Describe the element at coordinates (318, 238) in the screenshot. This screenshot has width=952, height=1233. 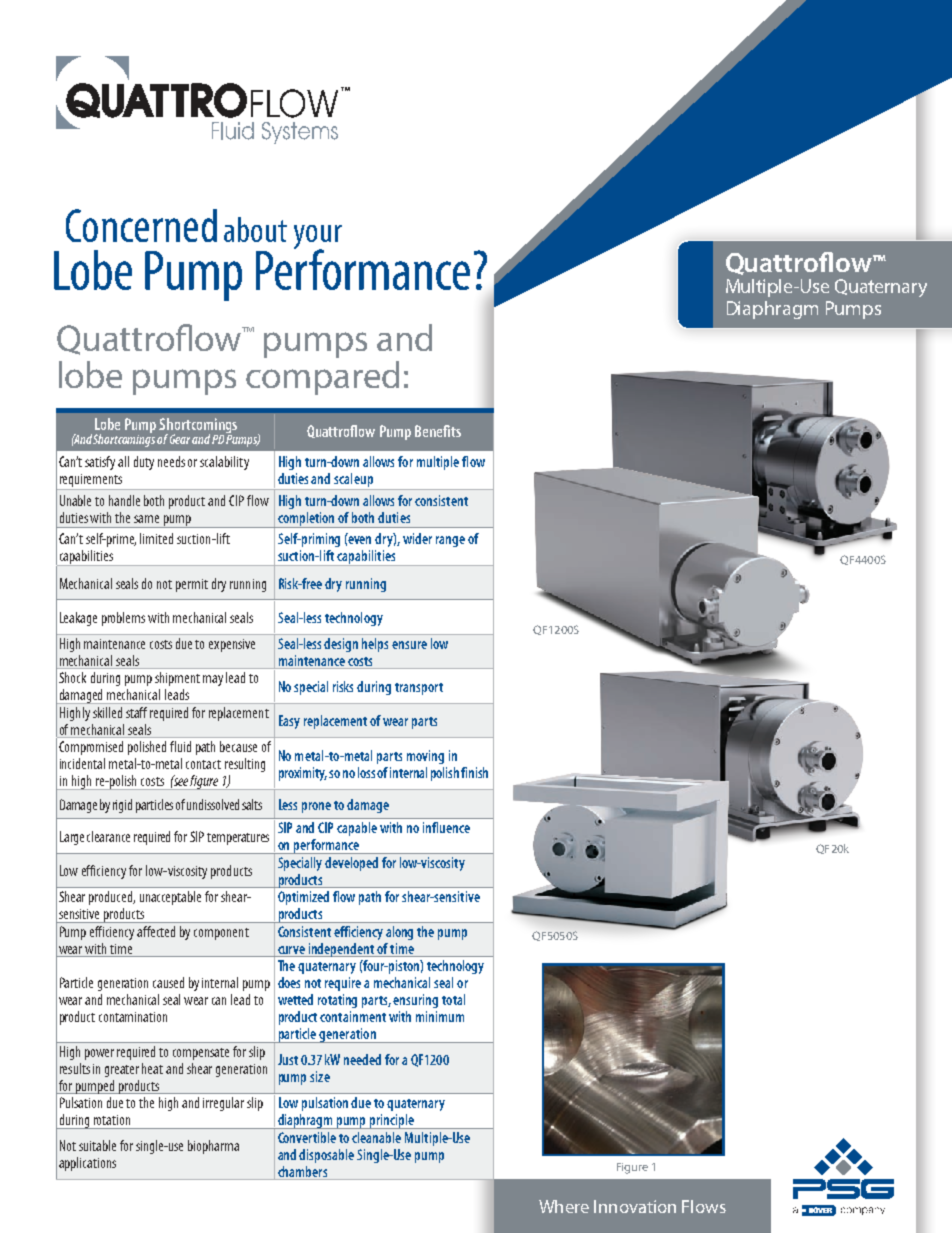
I see `your` at that location.
